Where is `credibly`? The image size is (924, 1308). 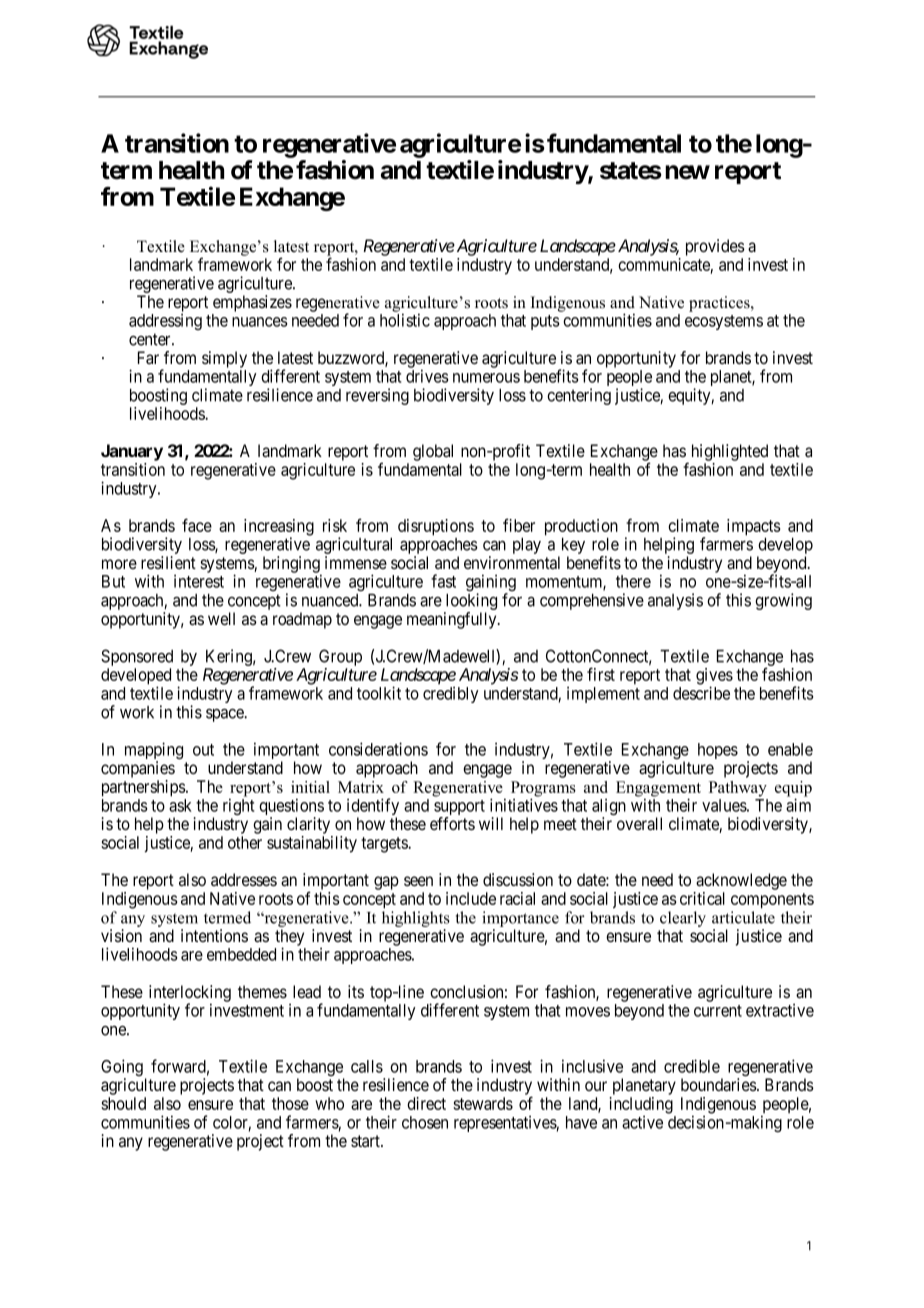 credibly is located at coordinates (451, 695).
